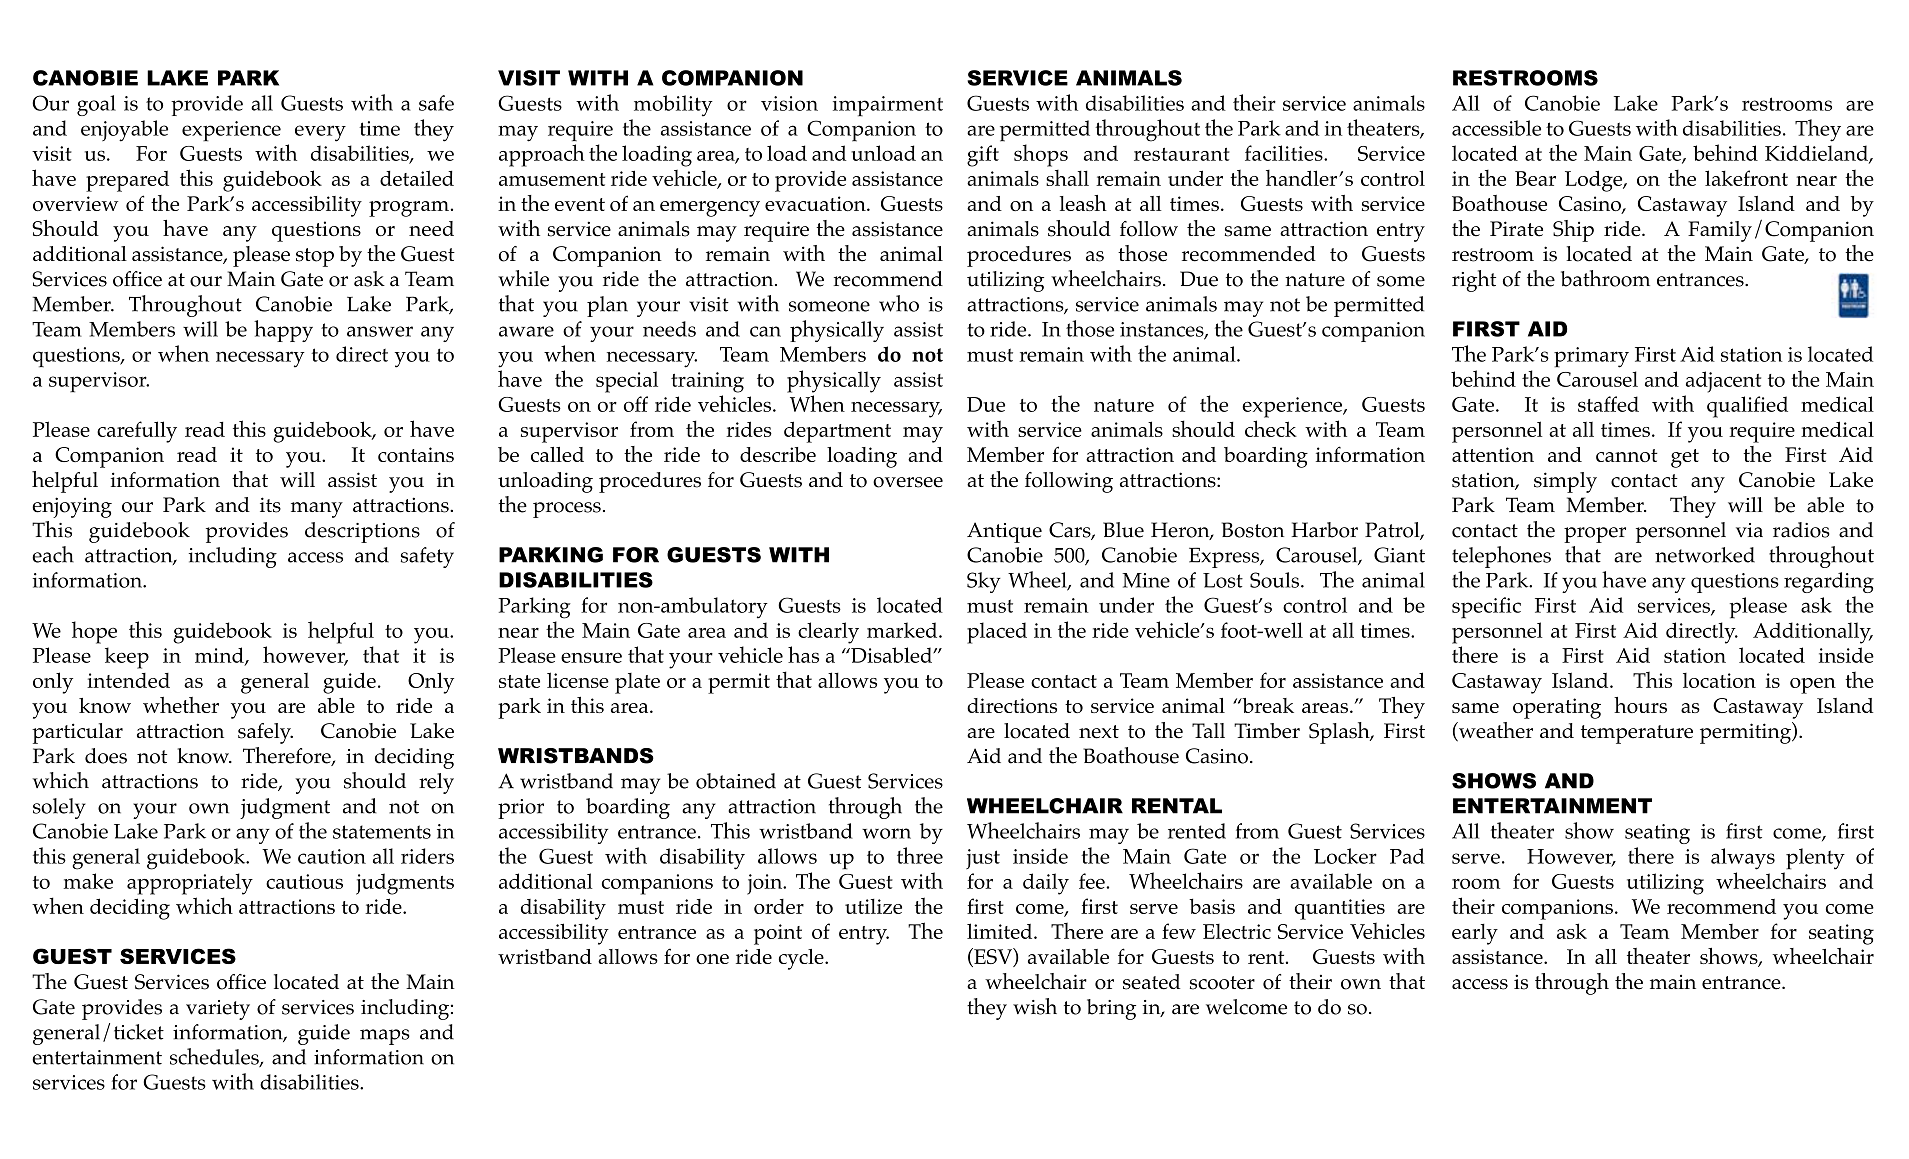 The height and width of the image is (1159, 1909). What do you see at coordinates (218, 1010) in the image?
I see `variety` at bounding box center [218, 1010].
